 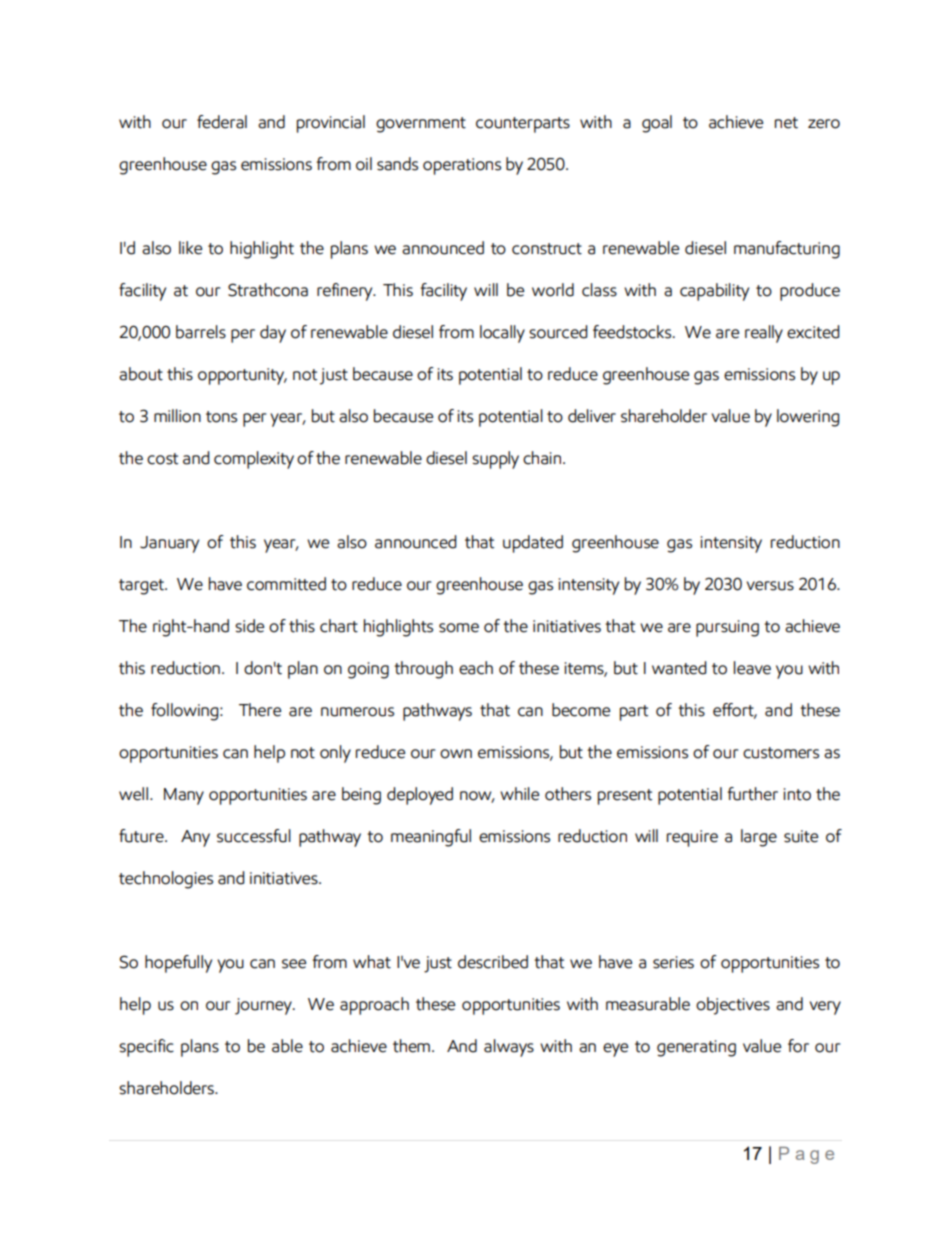 What do you see at coordinates (459, 628) in the image?
I see `some` at bounding box center [459, 628].
